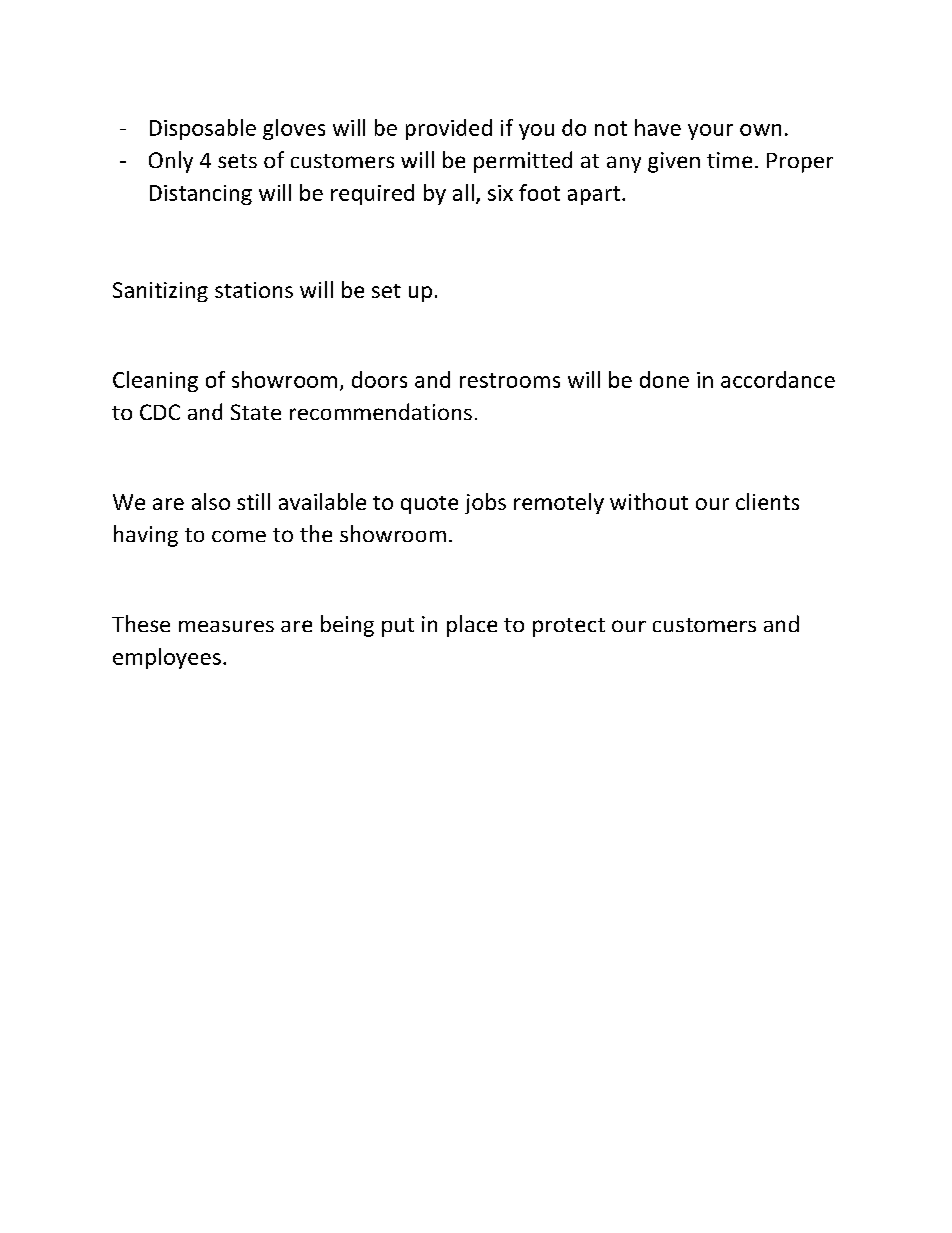 The width and height of the image is (952, 1233). Describe the element at coordinates (569, 627) in the image. I see `protect` at that location.
